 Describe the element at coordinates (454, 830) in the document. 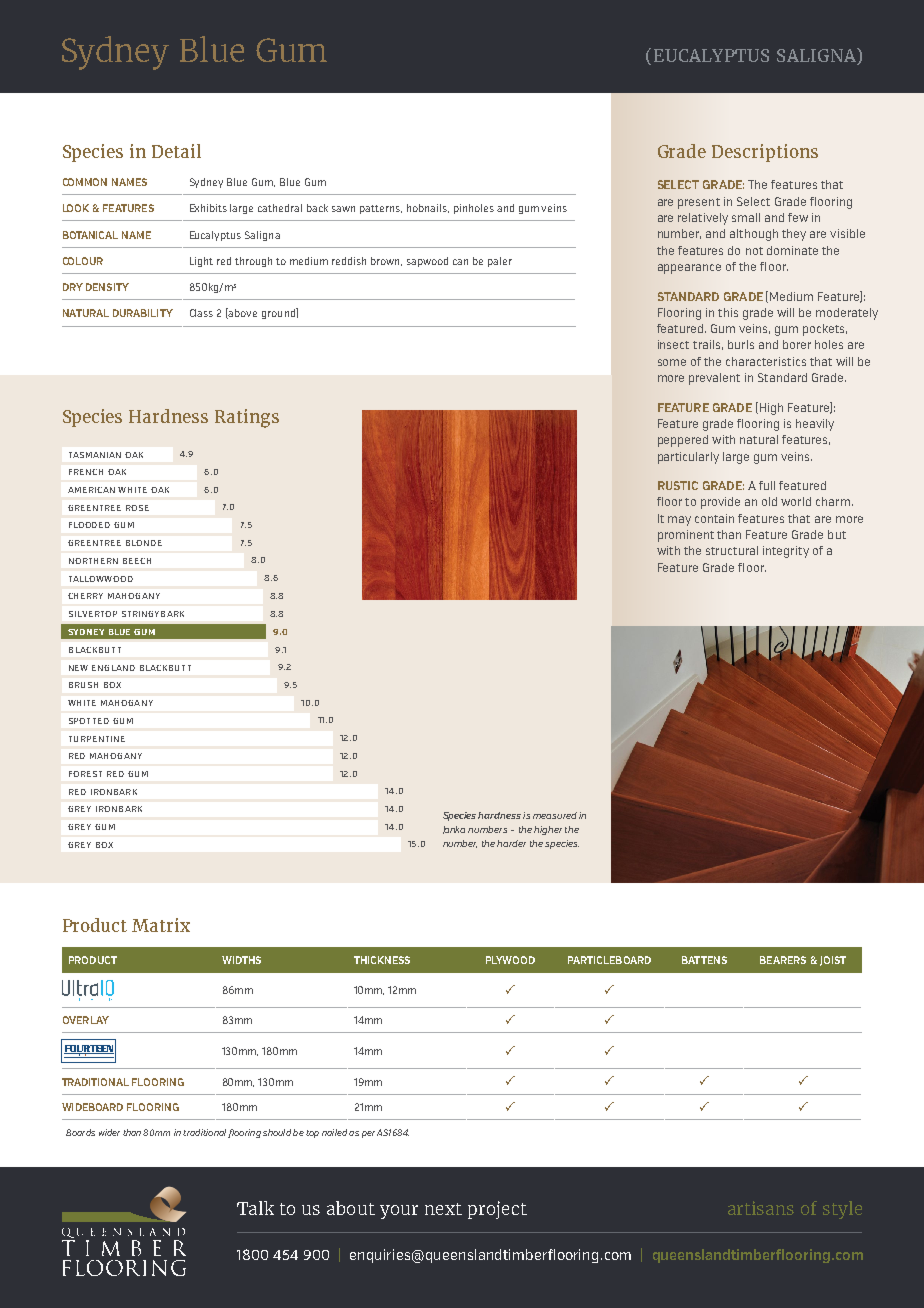

I see `Janka` at that location.
